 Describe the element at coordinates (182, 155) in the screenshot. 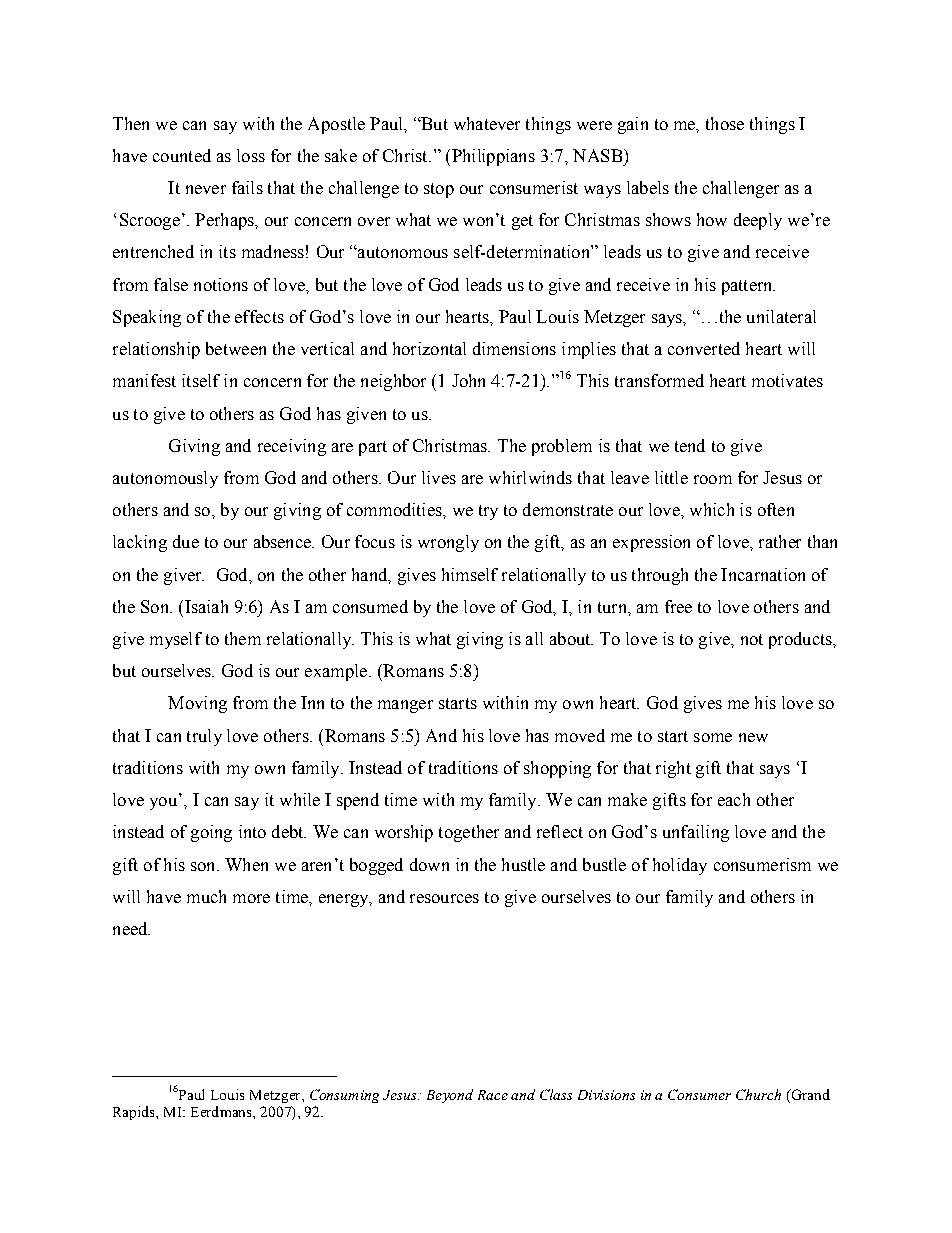

I see `counted` at that location.
